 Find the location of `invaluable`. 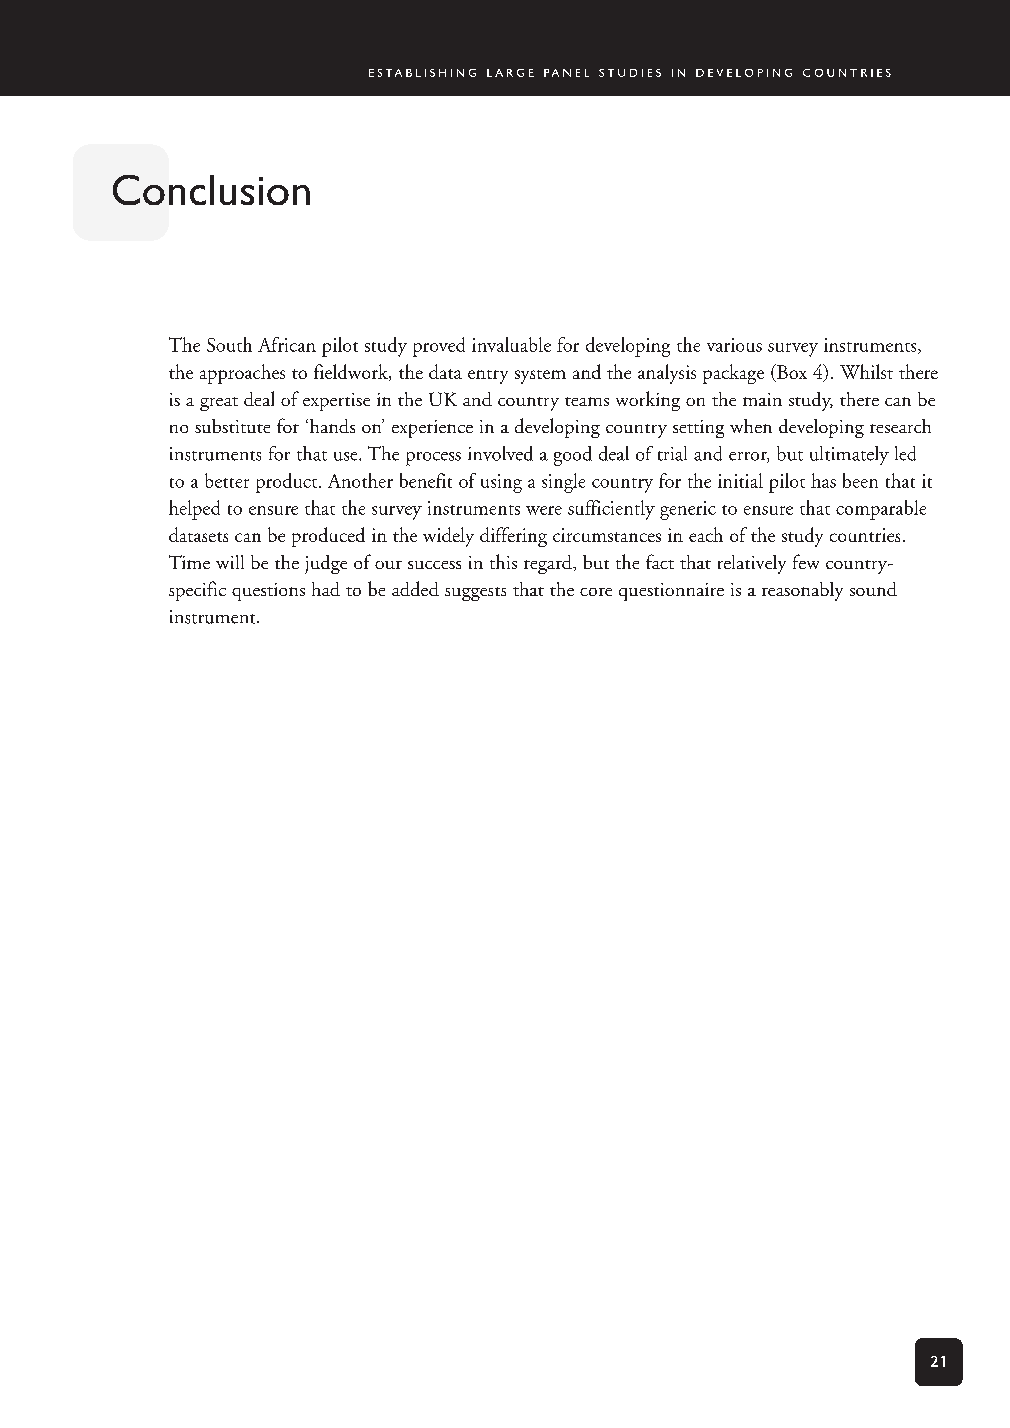

invaluable is located at coordinates (511, 344).
